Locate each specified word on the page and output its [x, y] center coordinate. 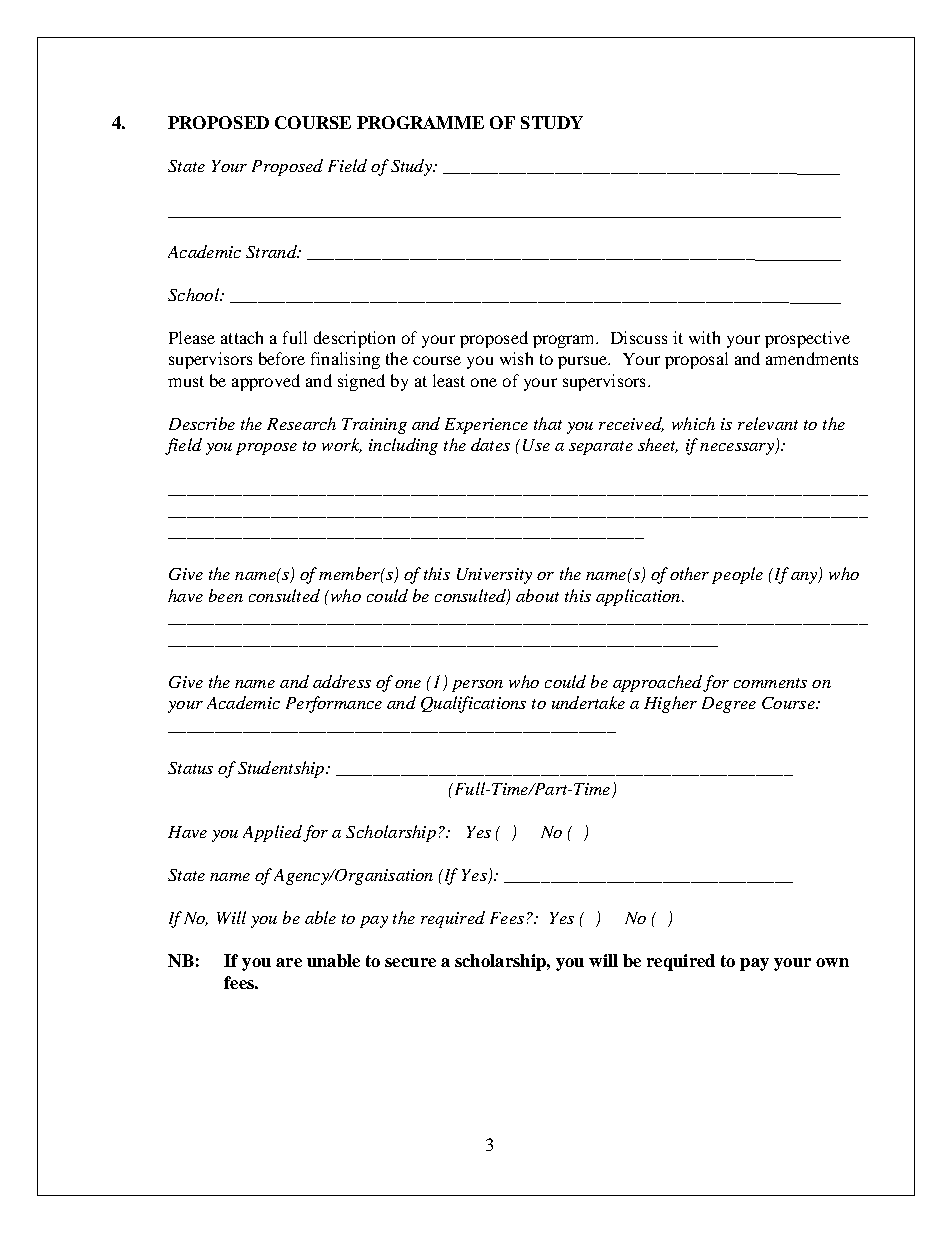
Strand [272, 251]
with [704, 337]
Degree [729, 705]
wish [516, 358]
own [832, 962]
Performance [334, 704]
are [289, 962]
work [342, 445]
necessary [738, 449]
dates [490, 444]
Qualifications [473, 704]
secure [410, 962]
